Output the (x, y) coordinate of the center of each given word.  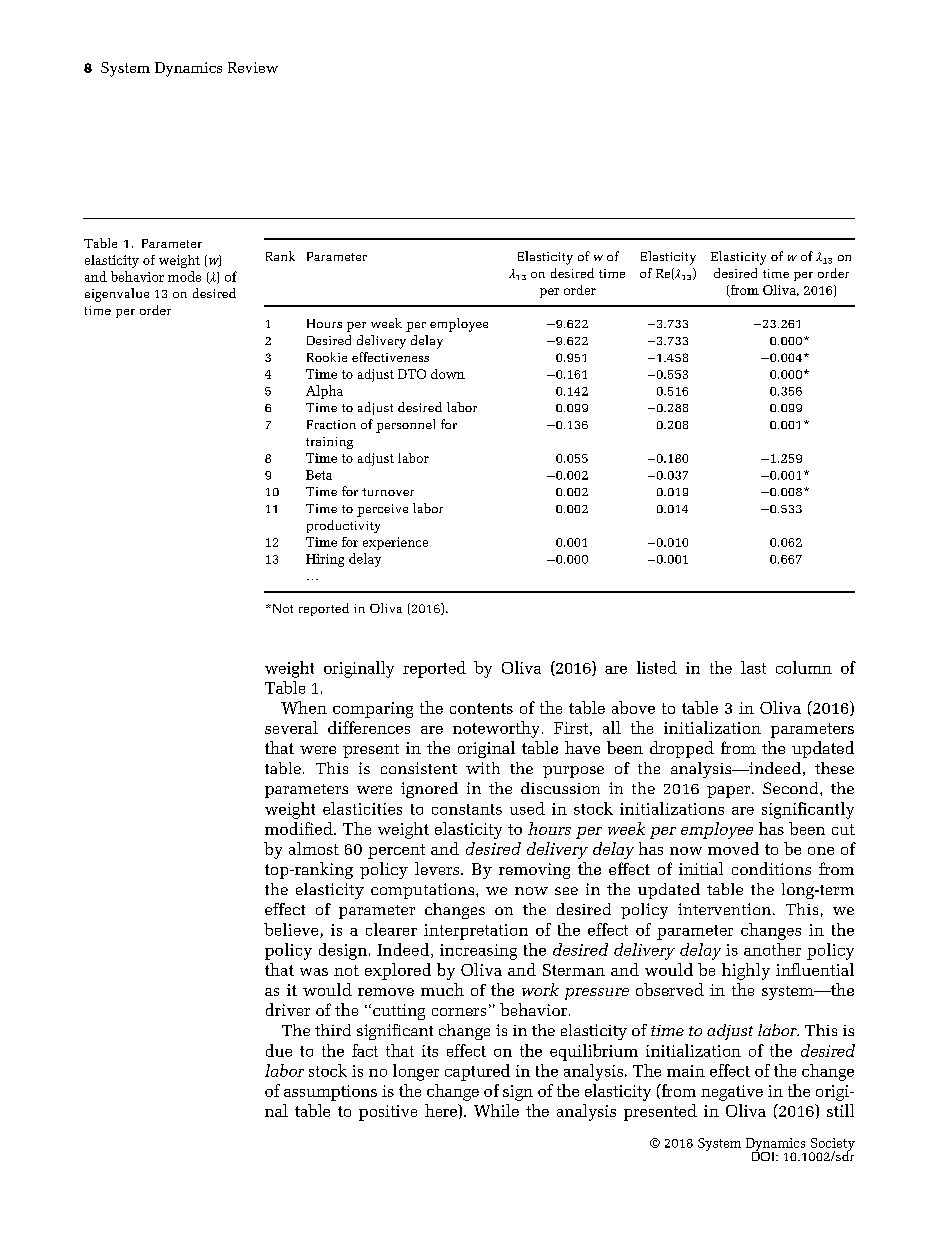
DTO (412, 374)
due (279, 1050)
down (448, 374)
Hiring (325, 560)
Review (253, 67)
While (496, 1110)
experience (395, 543)
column (804, 667)
